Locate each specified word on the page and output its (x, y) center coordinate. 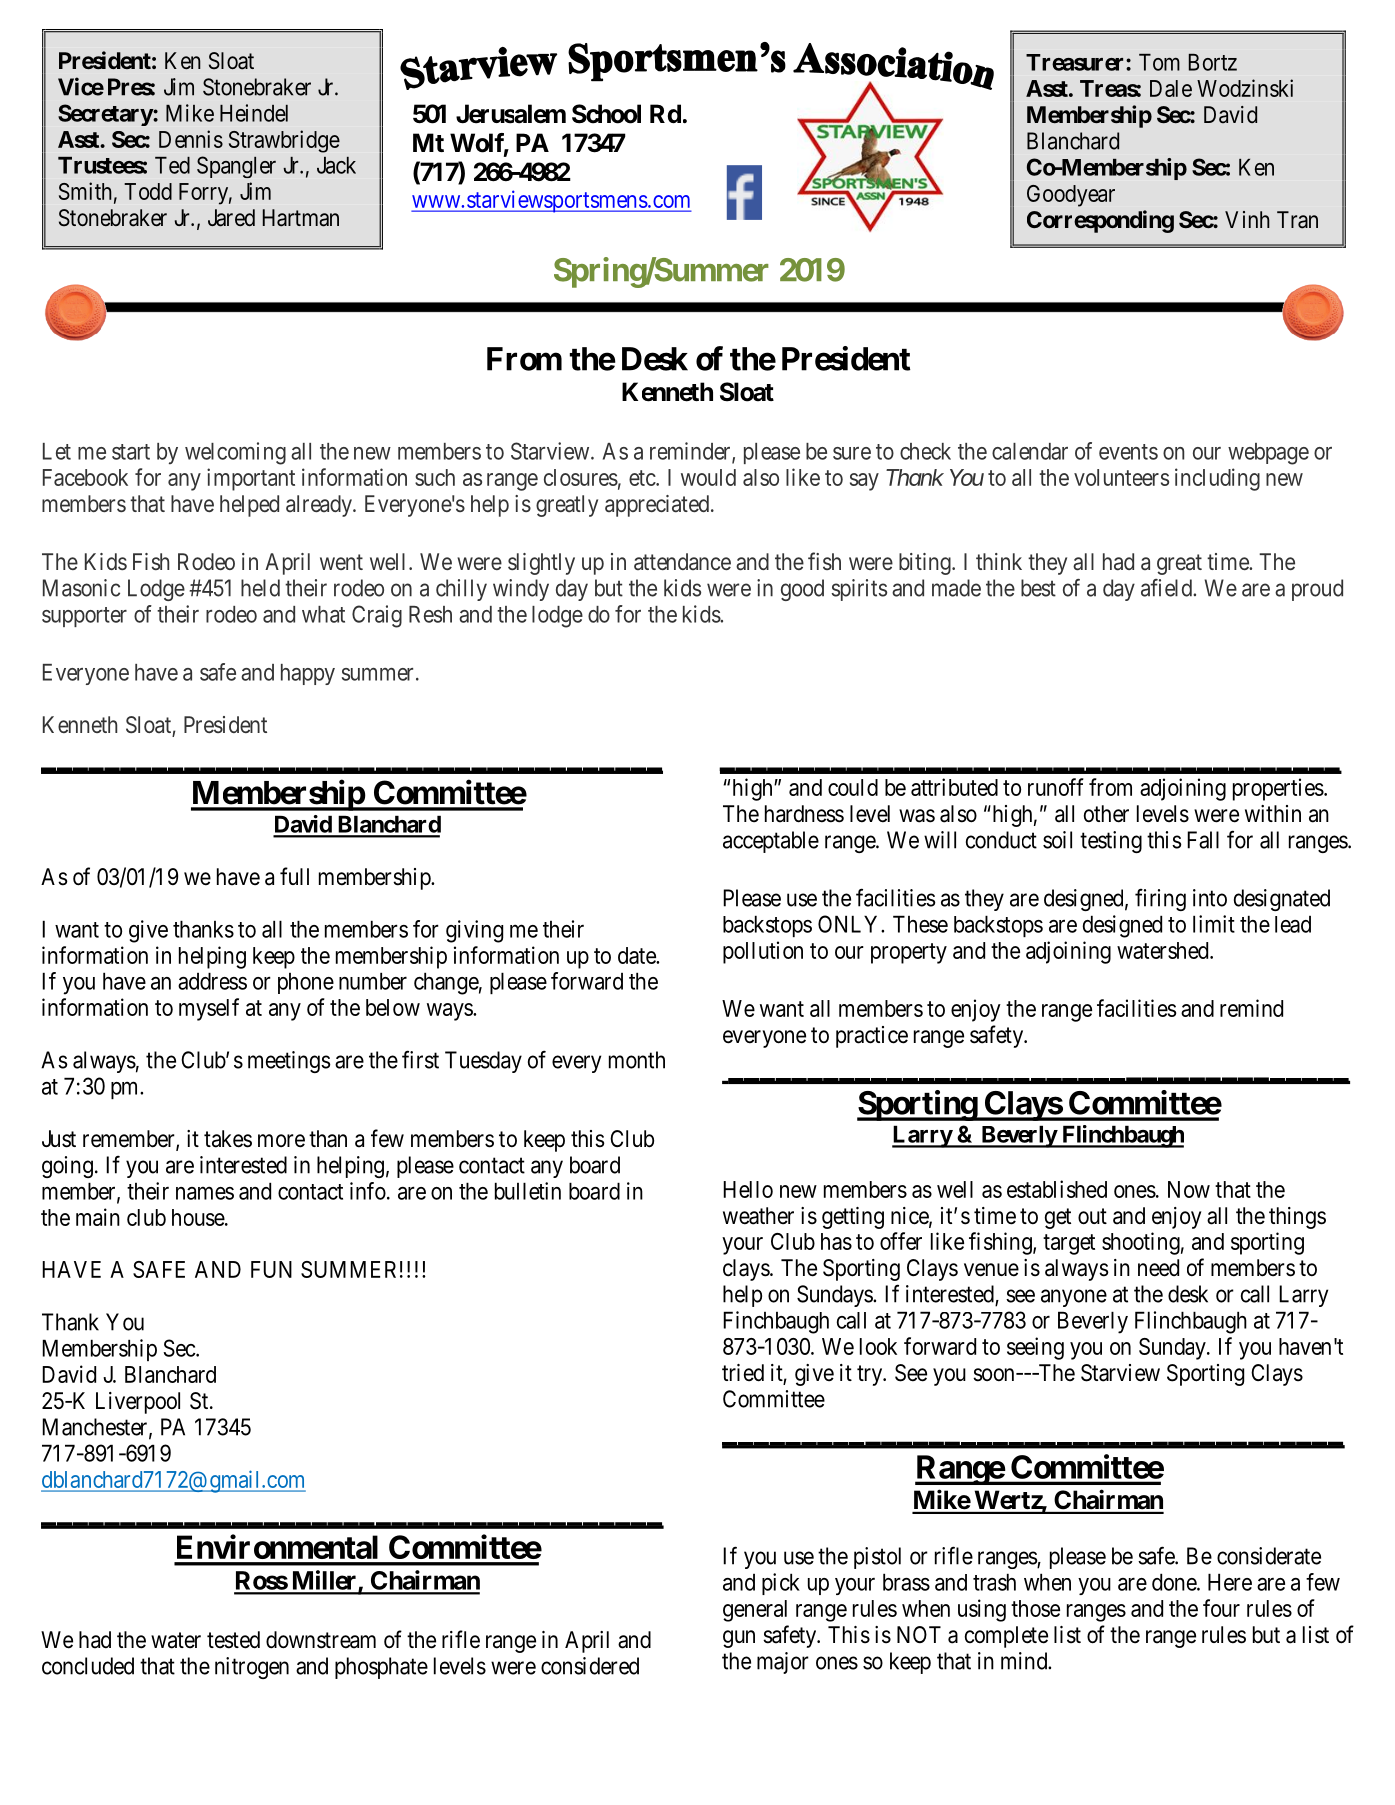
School (606, 114)
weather (758, 1216)
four (1221, 1608)
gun (739, 1639)
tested (233, 1640)
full (294, 876)
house (199, 1217)
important (251, 479)
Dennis (191, 139)
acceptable (771, 842)
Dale (1171, 88)
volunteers (1121, 477)
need (1158, 1268)
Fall (1203, 840)
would (708, 477)
